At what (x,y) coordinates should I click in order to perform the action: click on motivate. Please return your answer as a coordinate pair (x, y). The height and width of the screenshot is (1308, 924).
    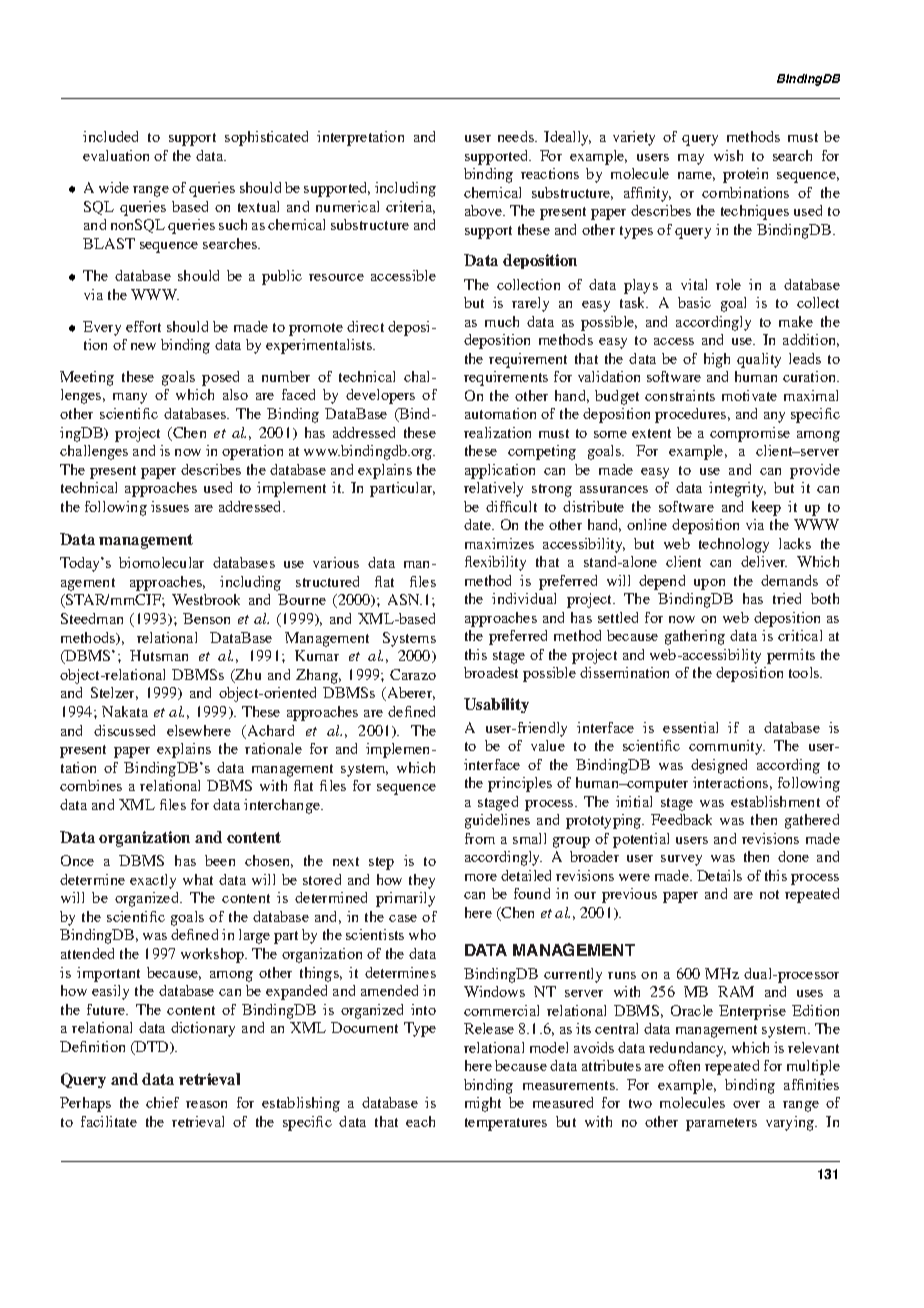
    Looking at the image, I should click on (749, 395).
